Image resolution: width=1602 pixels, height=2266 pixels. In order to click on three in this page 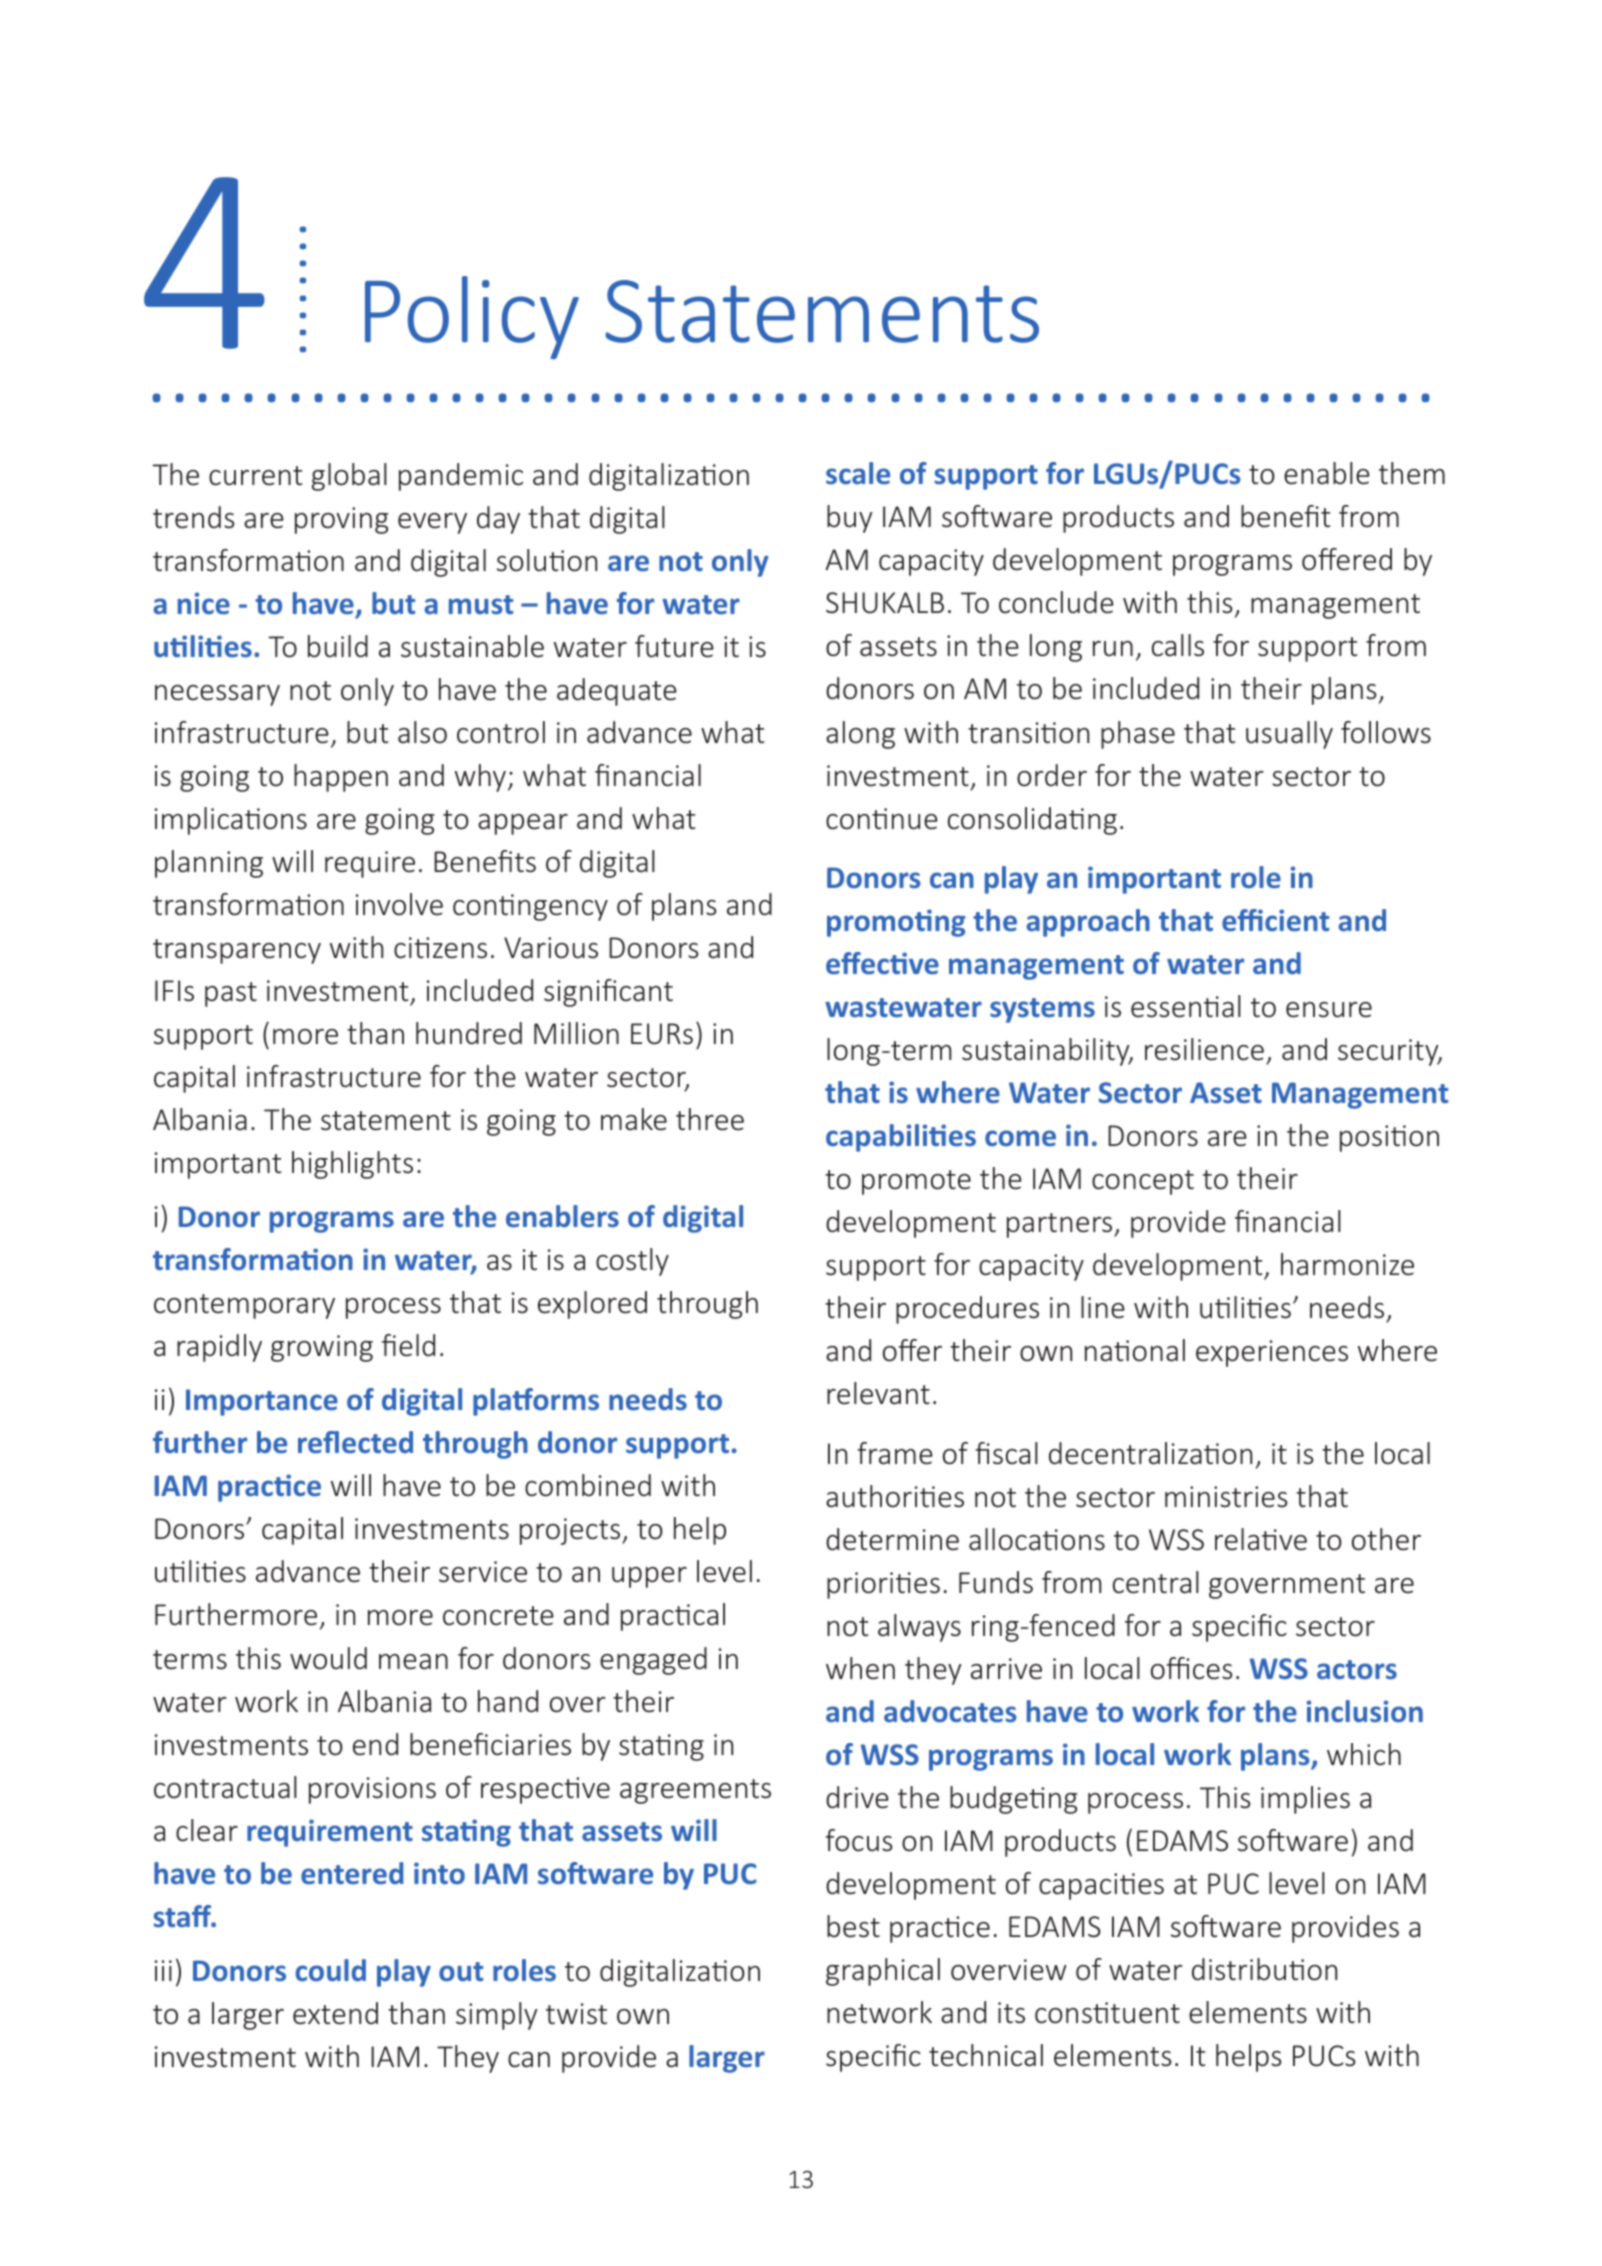, I will do `click(710, 1119)`.
